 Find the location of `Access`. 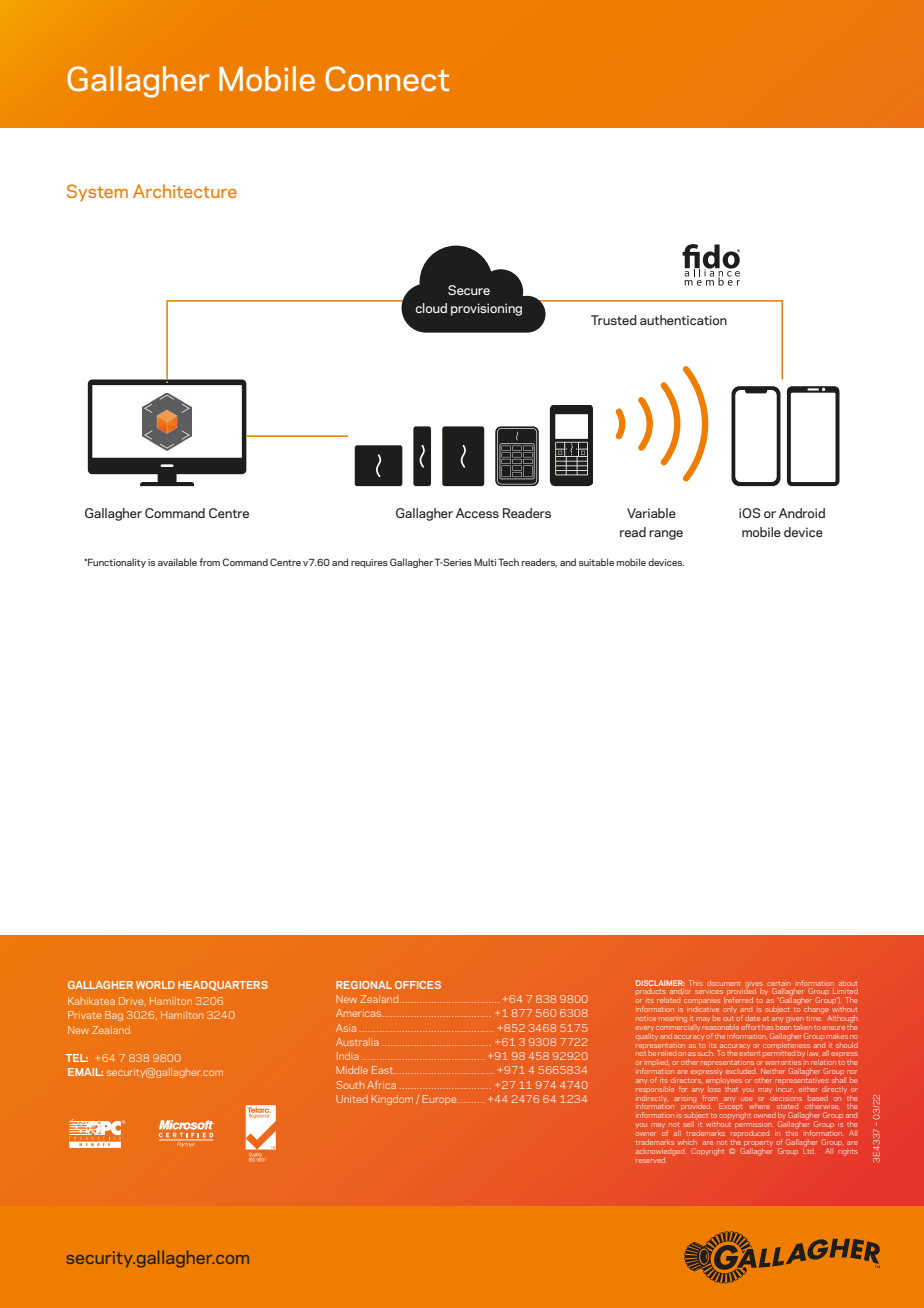

Access is located at coordinates (477, 513).
